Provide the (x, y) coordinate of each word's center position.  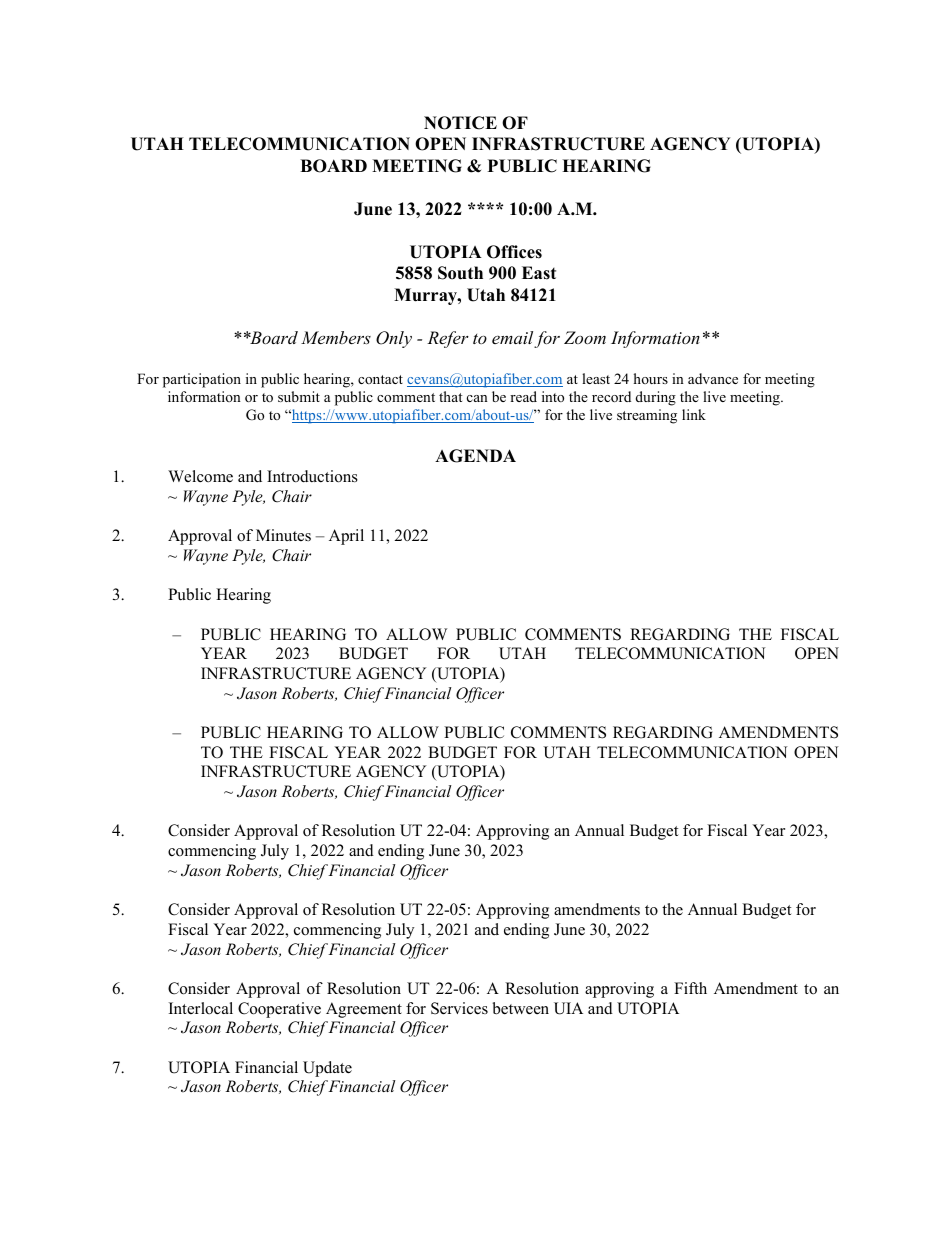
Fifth (690, 988)
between (521, 1008)
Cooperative (279, 1010)
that (450, 396)
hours (651, 378)
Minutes (283, 535)
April (346, 537)
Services (459, 1008)
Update (327, 1069)
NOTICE (460, 123)
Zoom (585, 337)
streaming (647, 416)
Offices (514, 252)
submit (299, 396)
